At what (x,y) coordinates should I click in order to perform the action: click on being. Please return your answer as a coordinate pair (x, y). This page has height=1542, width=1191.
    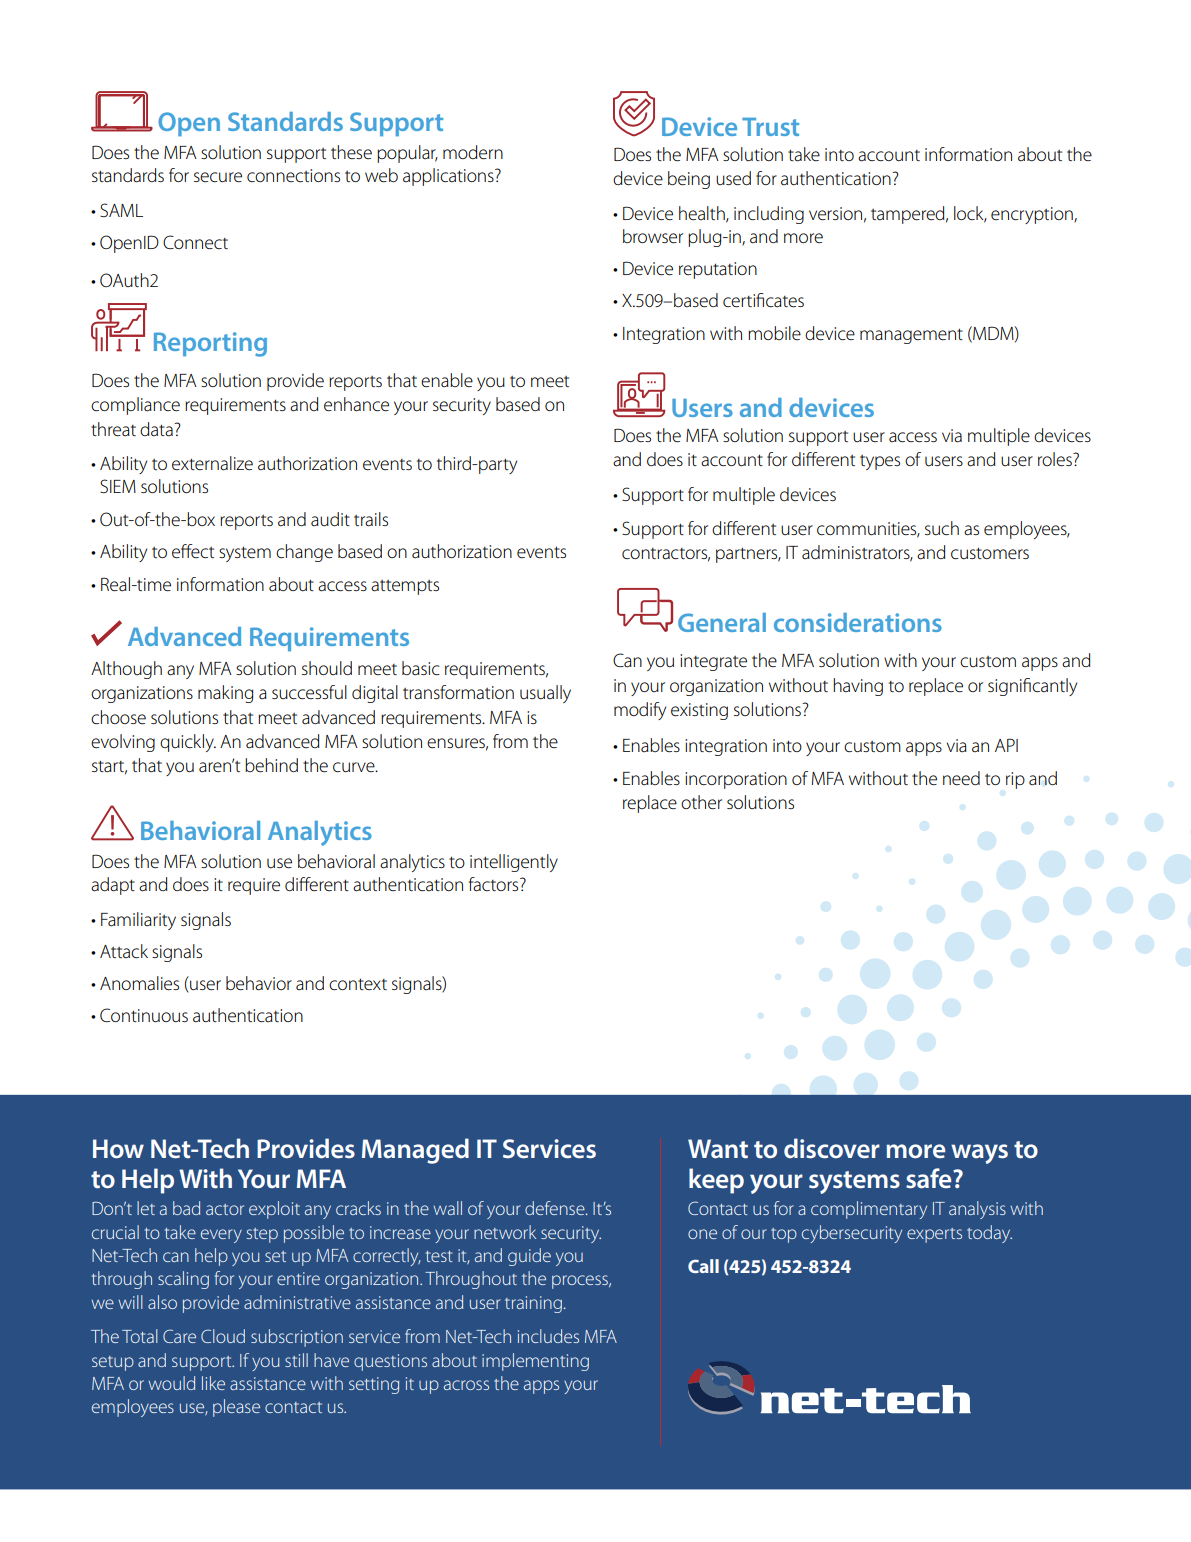
    Looking at the image, I should click on (689, 180).
